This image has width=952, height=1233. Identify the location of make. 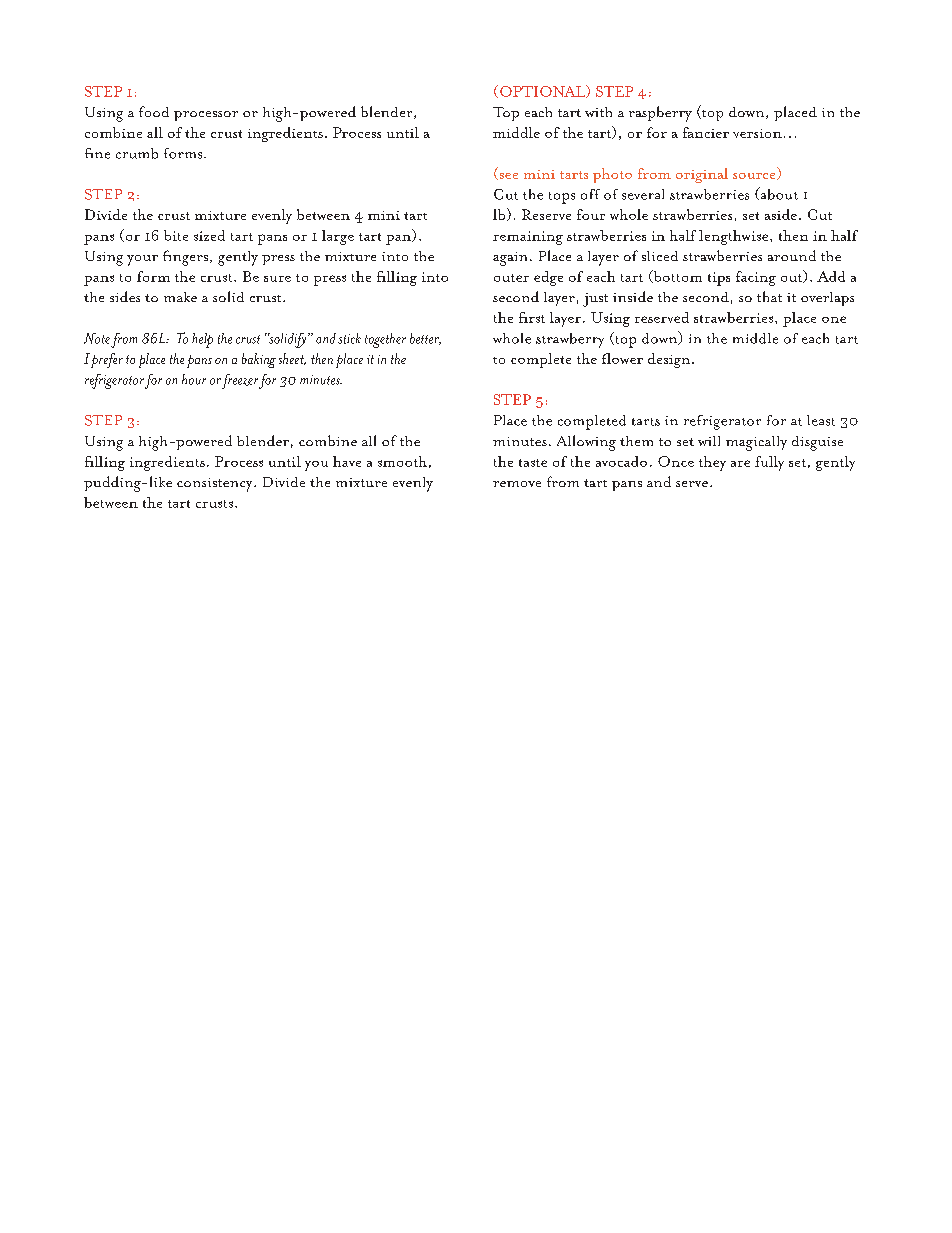
(180, 297).
